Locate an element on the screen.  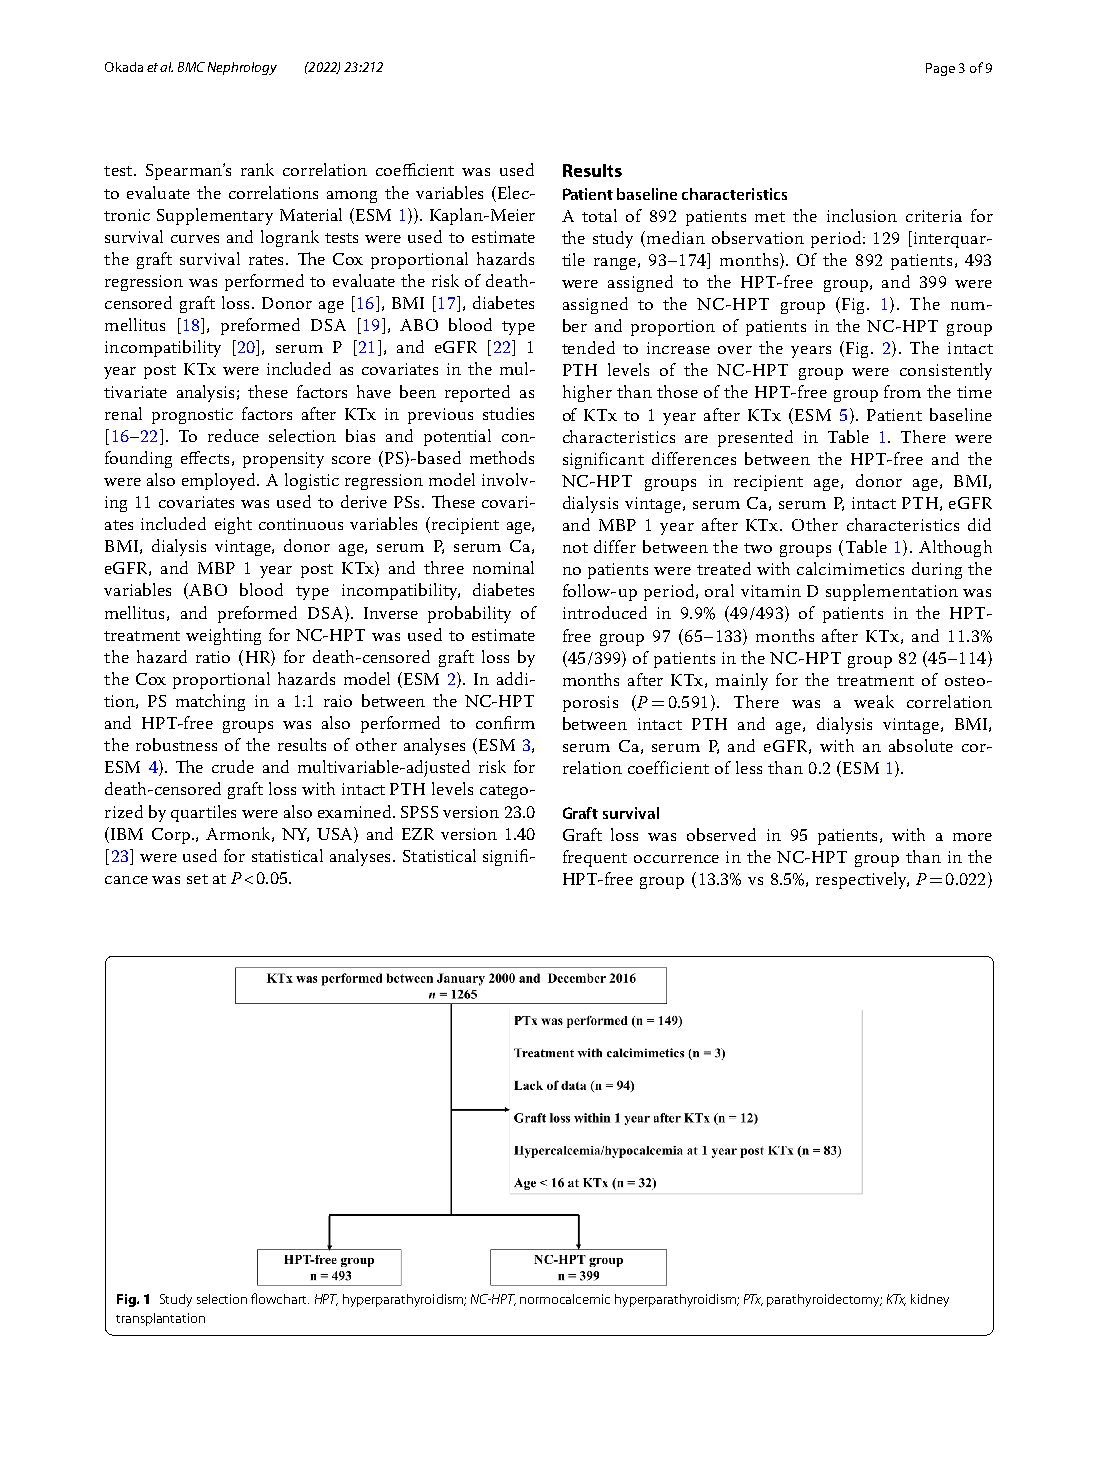
introduced is located at coordinates (605, 612).
